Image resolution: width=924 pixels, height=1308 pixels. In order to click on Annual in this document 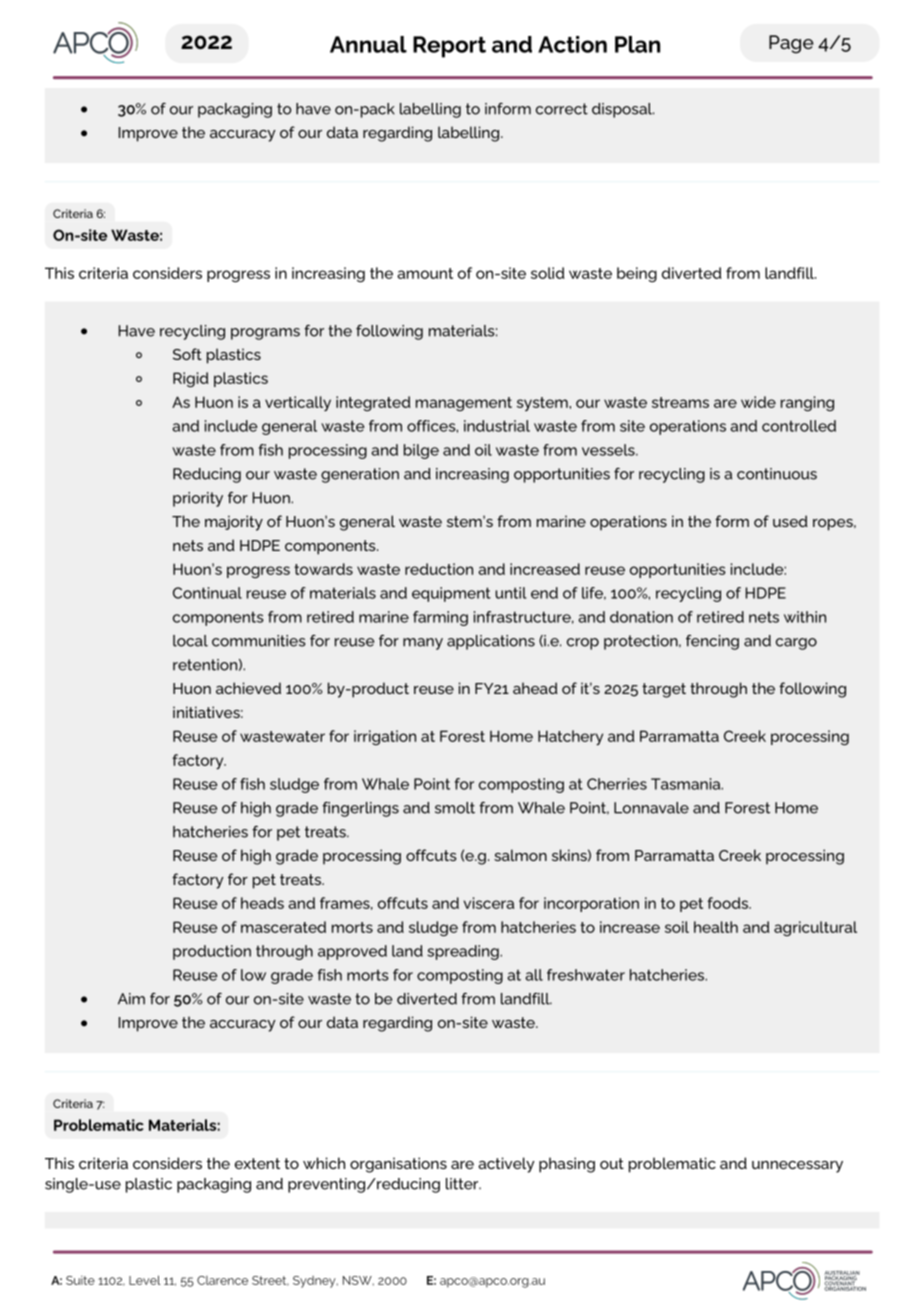, I will do `click(368, 44)`.
